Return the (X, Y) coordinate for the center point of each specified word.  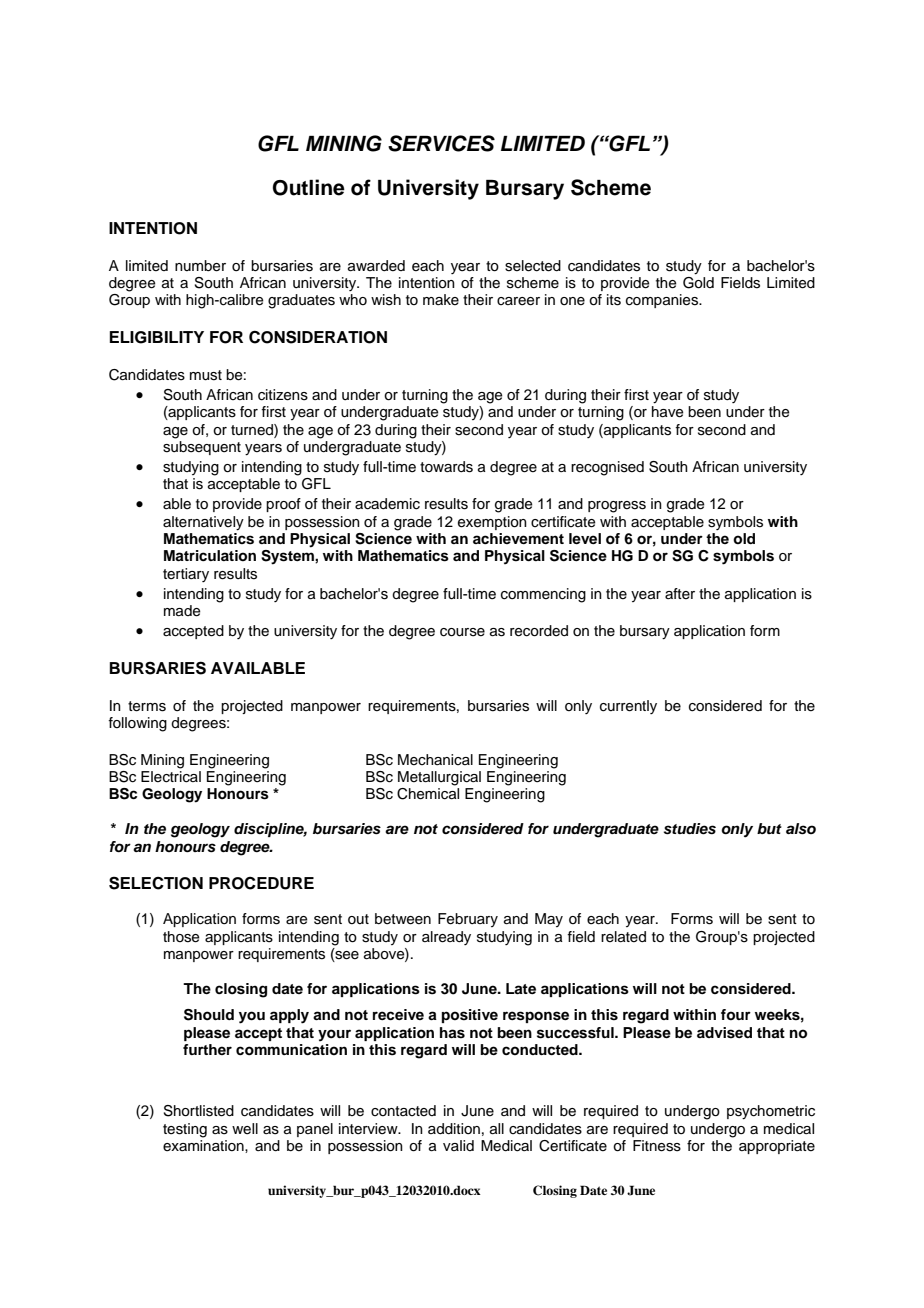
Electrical (171, 777)
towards (446, 467)
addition (454, 1128)
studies (690, 829)
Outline (309, 187)
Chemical (428, 794)
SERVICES (441, 143)
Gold (698, 281)
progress (617, 507)
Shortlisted (198, 1111)
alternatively (203, 523)
